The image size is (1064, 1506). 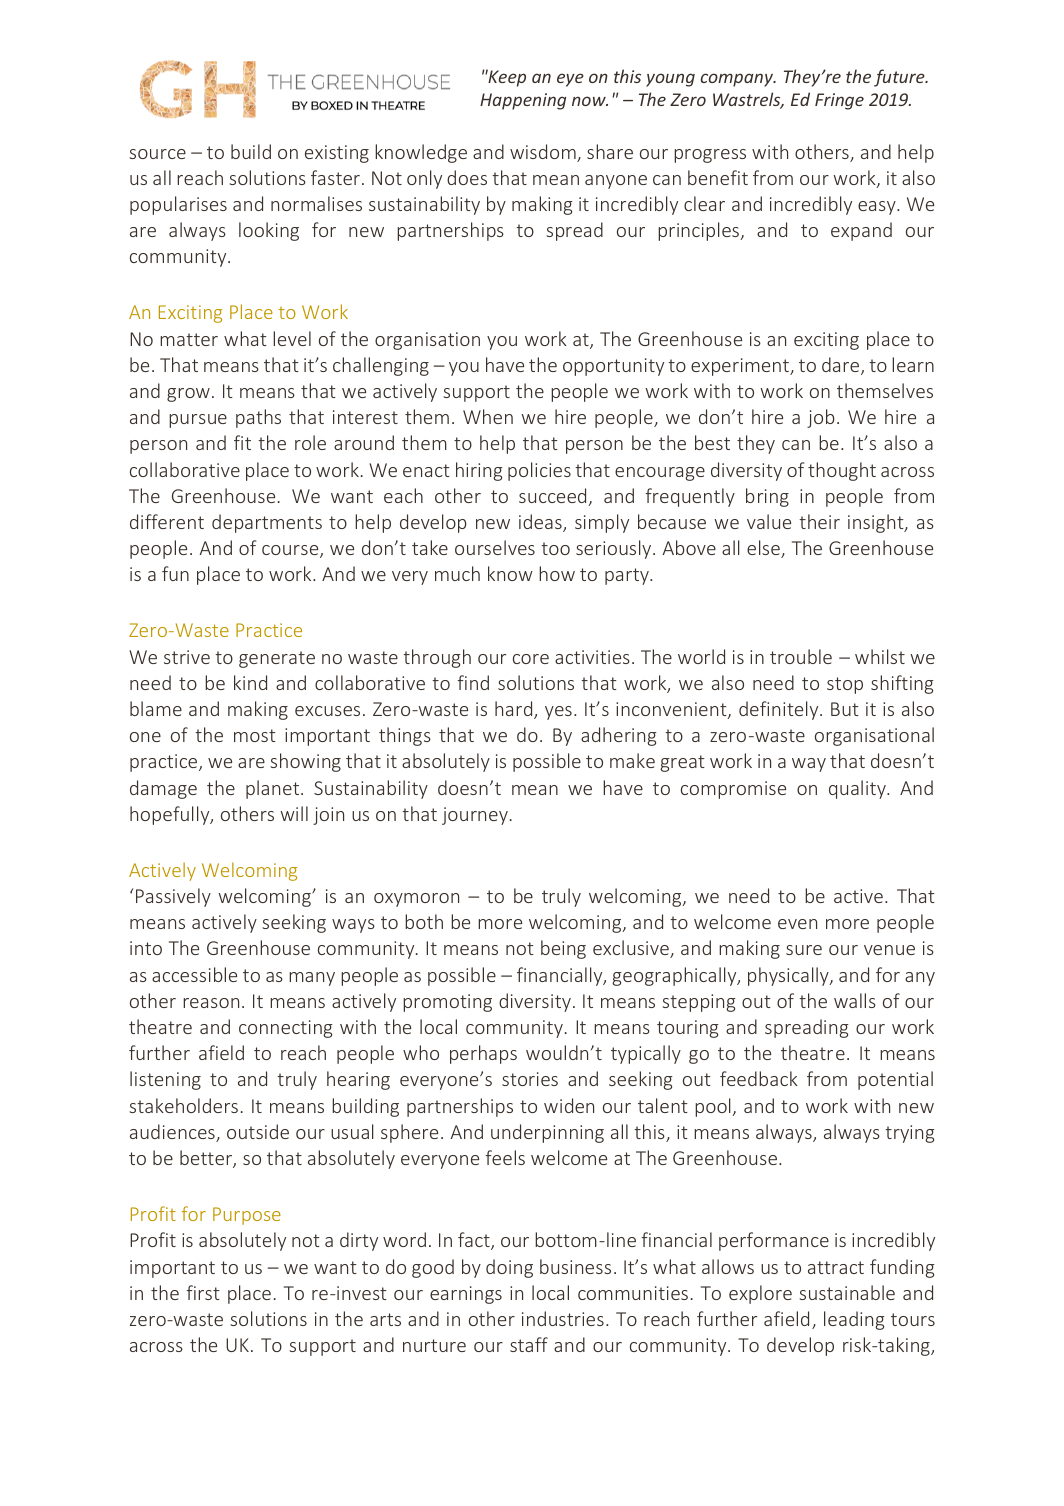 What do you see at coordinates (839, 101) in the screenshot?
I see `Fringe` at bounding box center [839, 101].
